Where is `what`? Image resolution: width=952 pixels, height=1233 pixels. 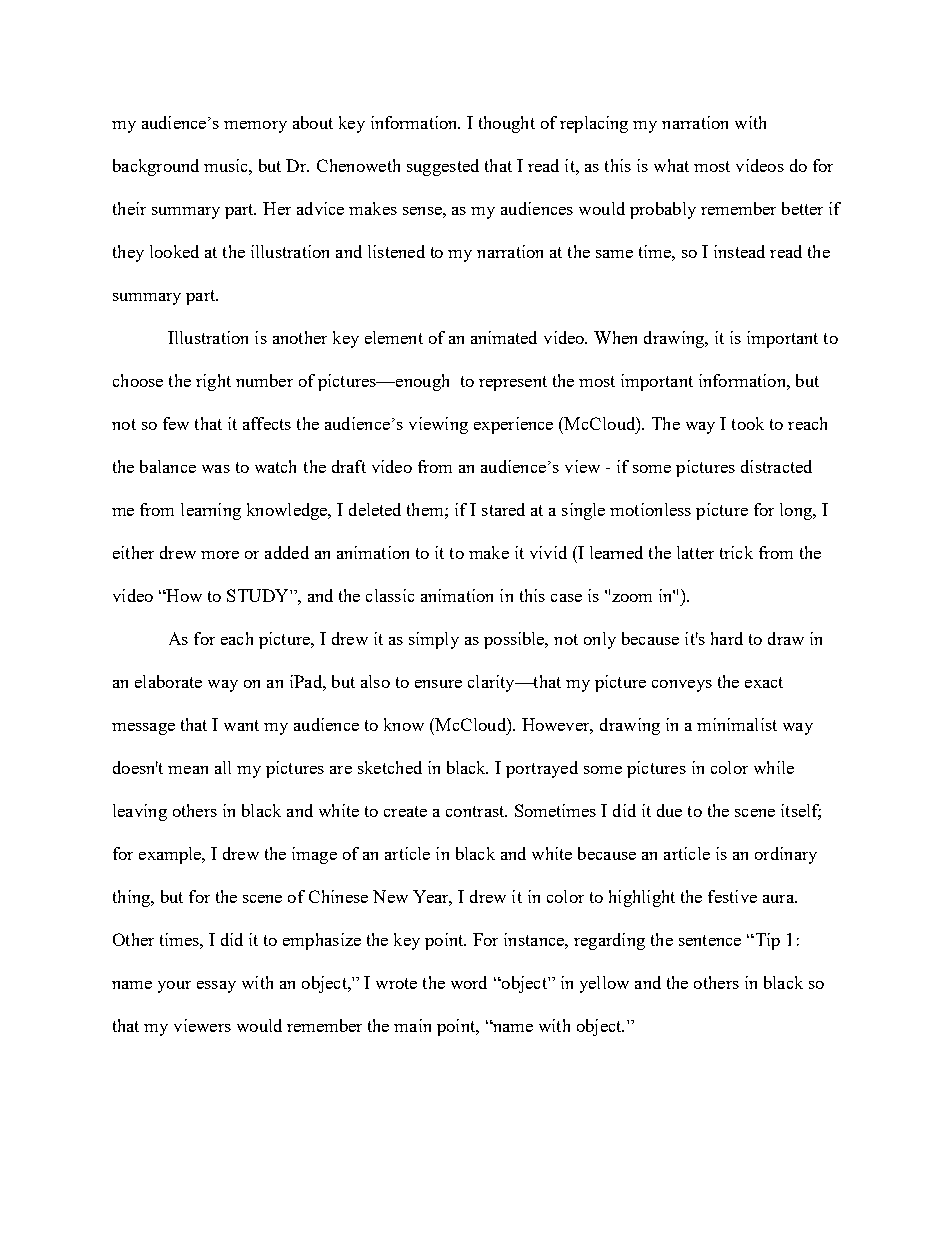
what is located at coordinates (671, 165).
